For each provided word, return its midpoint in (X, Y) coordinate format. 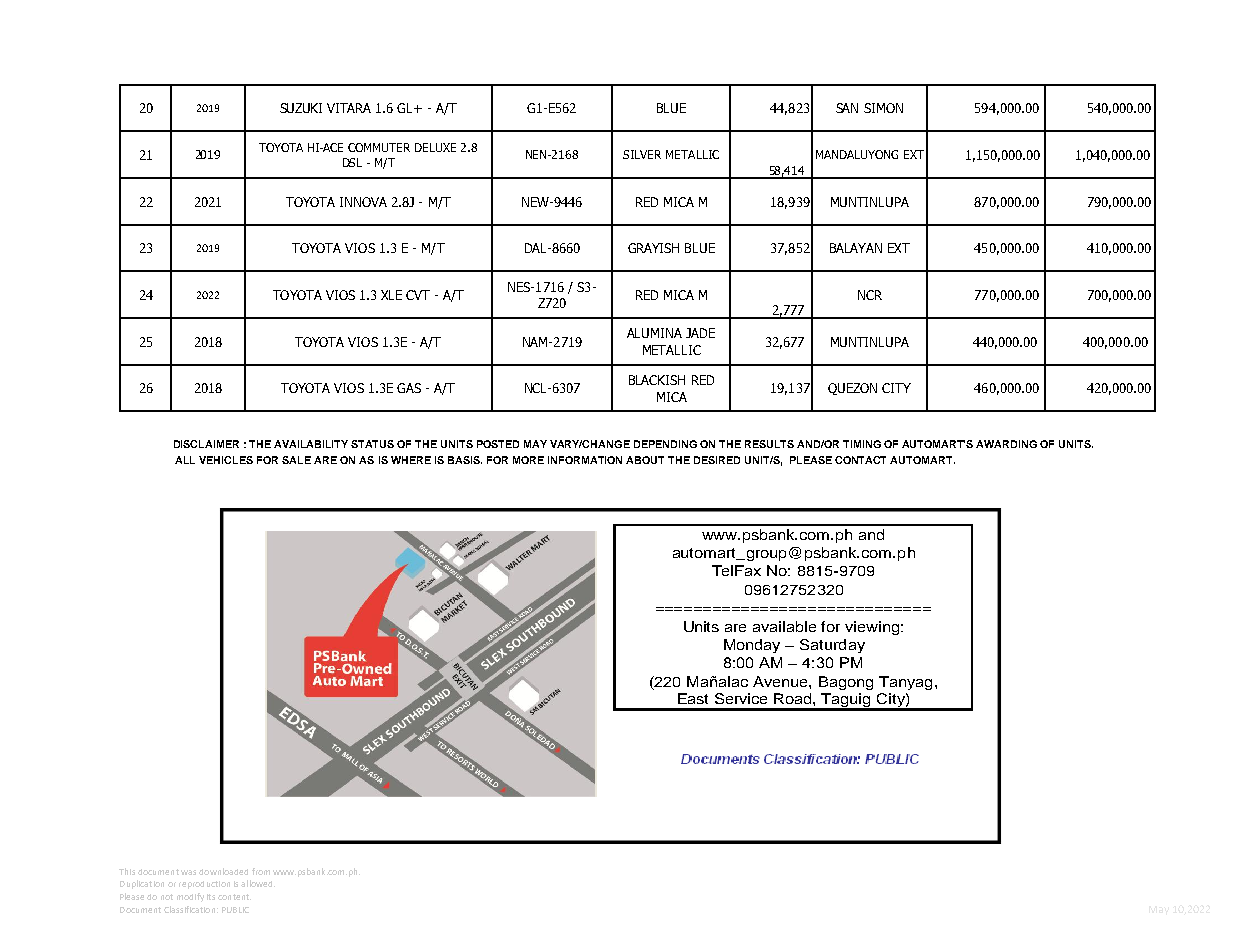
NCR (870, 295)
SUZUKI (301, 108)
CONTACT (860, 460)
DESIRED (717, 460)
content (234, 897)
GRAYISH (653, 248)
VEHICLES (226, 460)
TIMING (862, 444)
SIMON (883, 108)
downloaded (223, 871)
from (261, 871)
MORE (528, 460)
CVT (418, 295)
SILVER (642, 154)
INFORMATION (585, 460)
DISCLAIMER (206, 444)
